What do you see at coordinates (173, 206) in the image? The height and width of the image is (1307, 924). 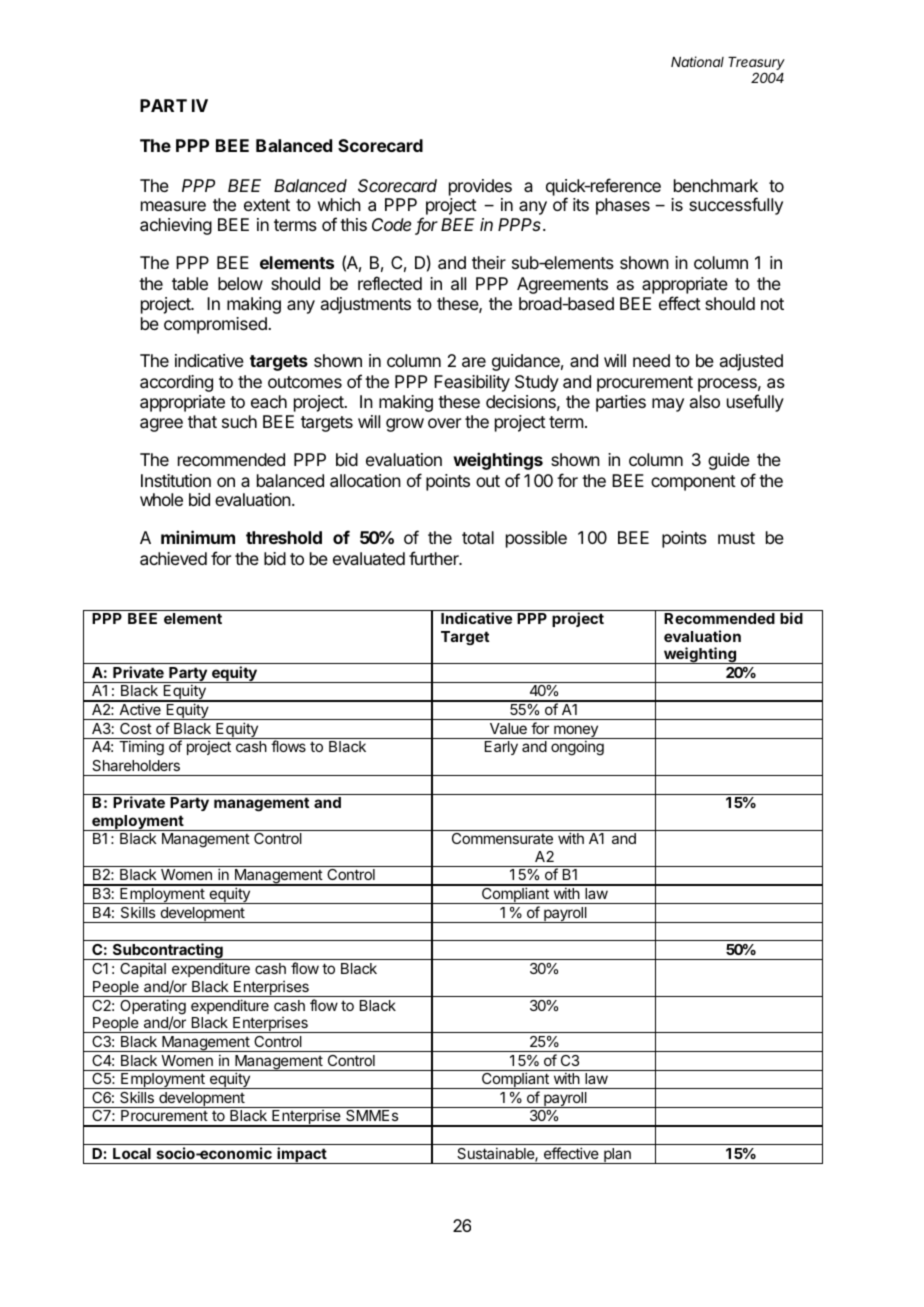 I see `measure` at bounding box center [173, 206].
